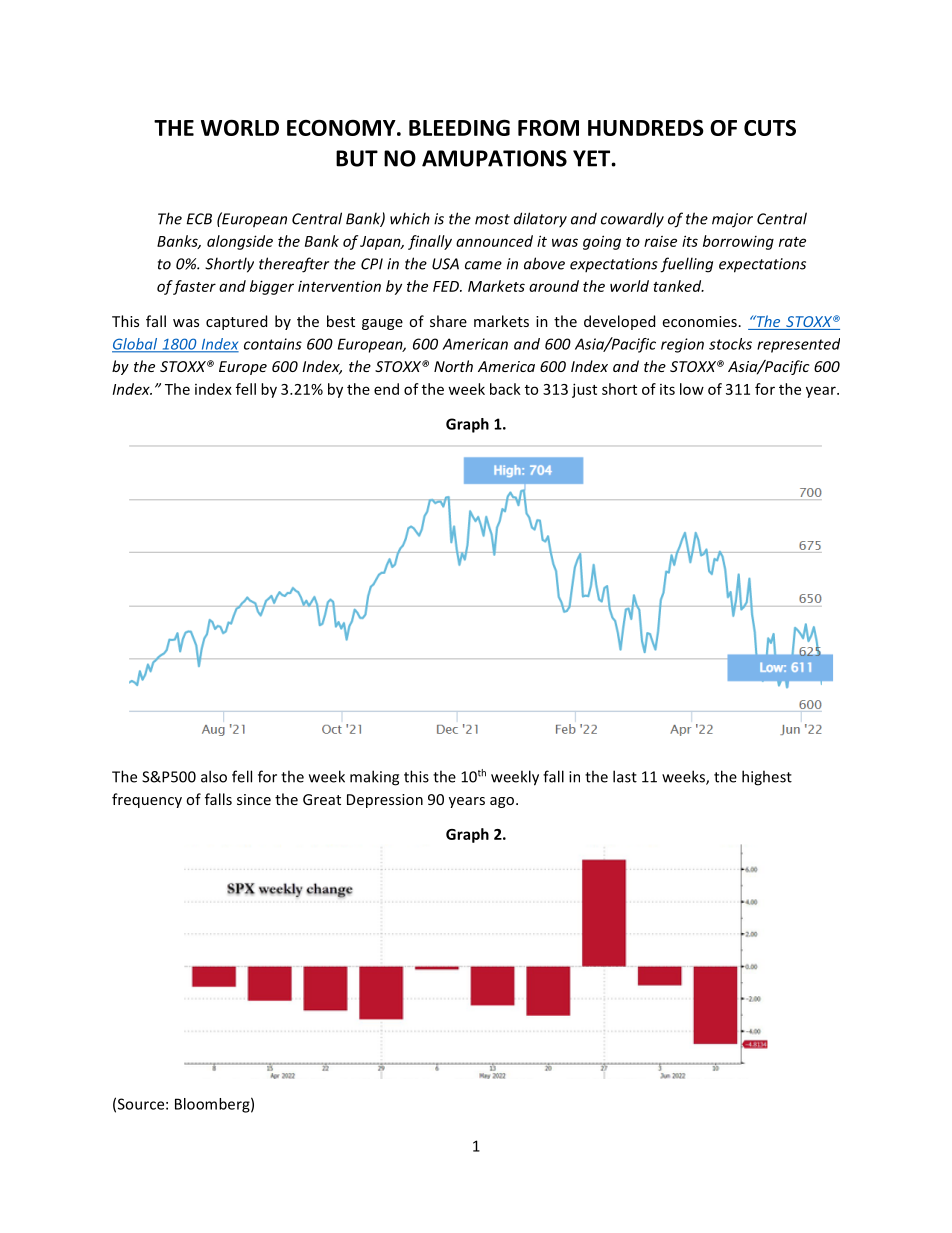 This document has width=952, height=1233. I want to click on fuelling, so click(686, 265).
